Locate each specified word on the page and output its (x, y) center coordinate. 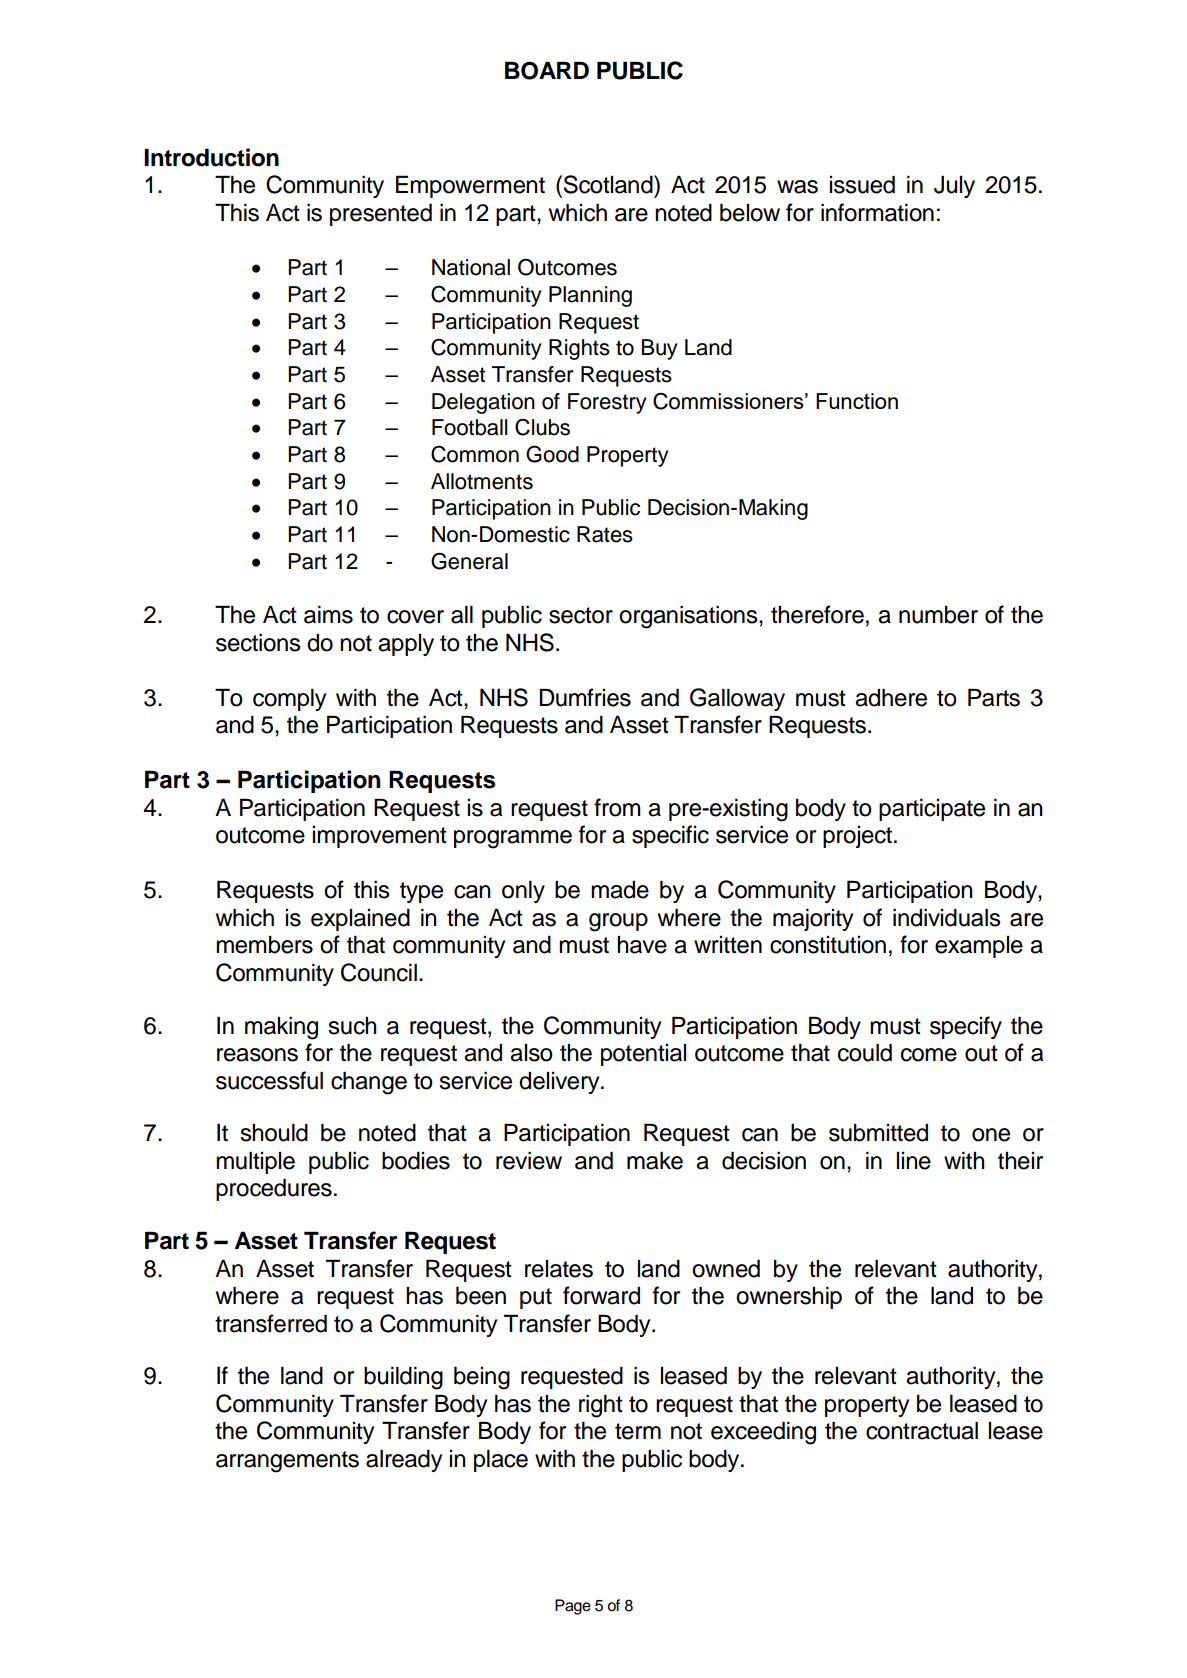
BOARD (547, 70)
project (857, 837)
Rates (605, 534)
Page (573, 1607)
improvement (380, 837)
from (617, 807)
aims (328, 614)
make (655, 1160)
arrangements (287, 1462)
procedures (274, 1189)
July (954, 186)
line (914, 1161)
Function (857, 401)
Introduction (211, 157)
